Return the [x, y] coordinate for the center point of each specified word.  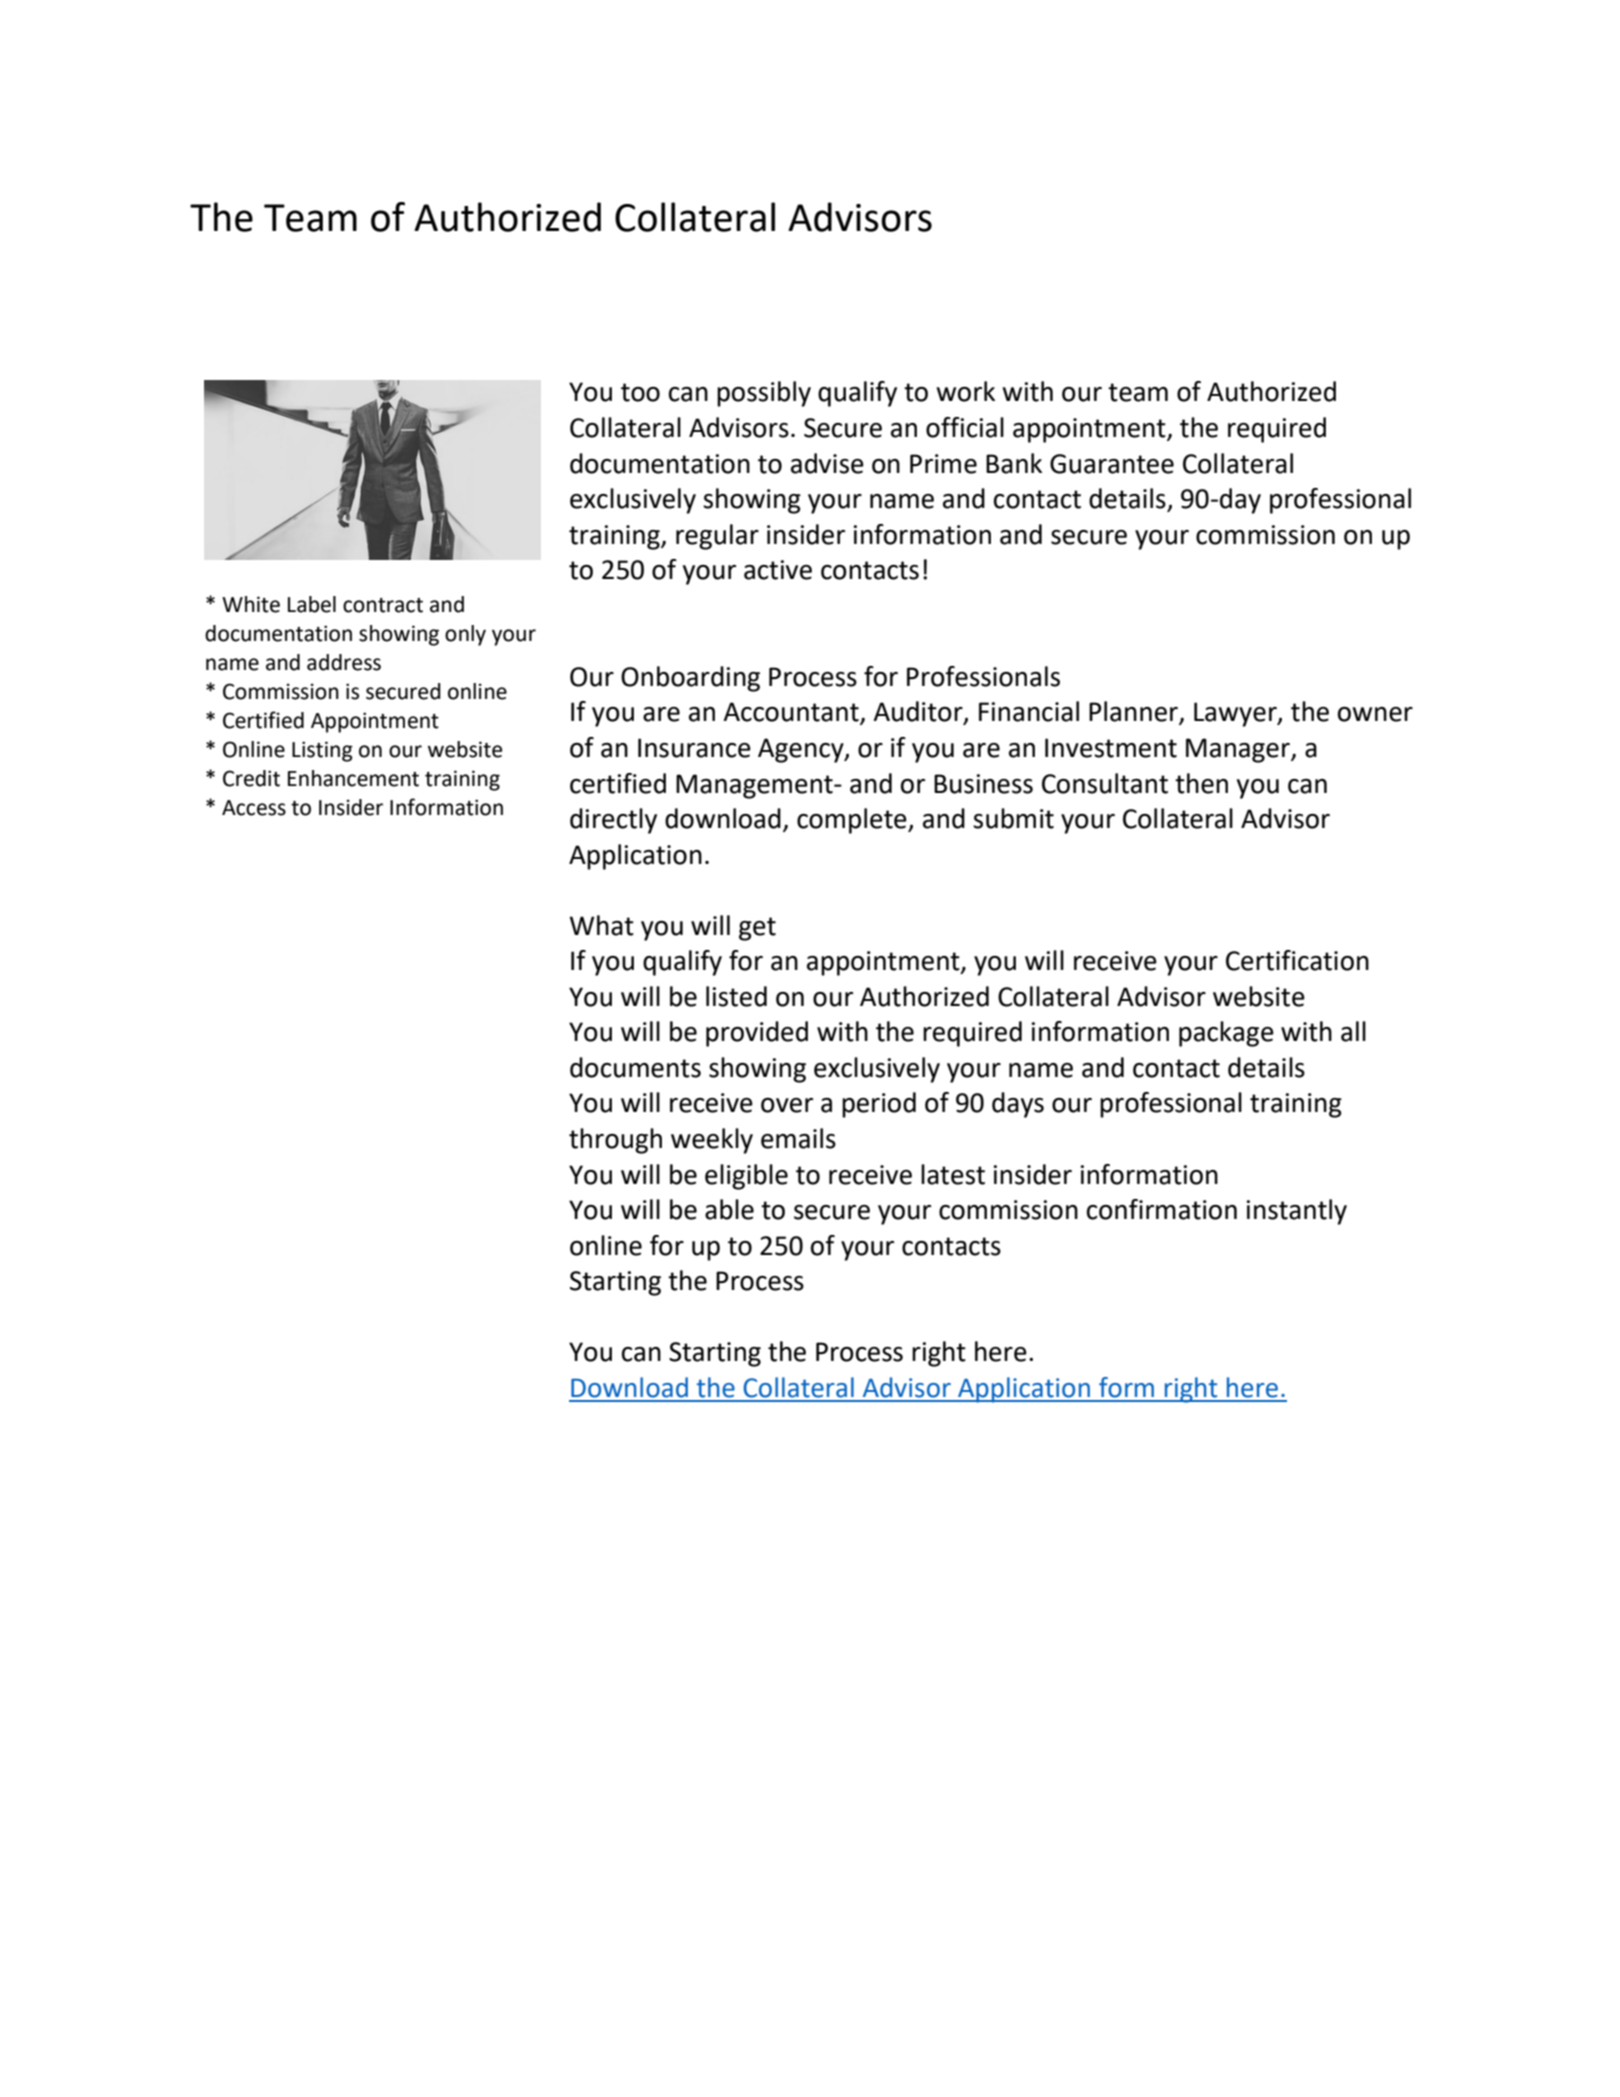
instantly [1296, 1212]
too [640, 392]
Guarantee [1112, 464]
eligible [746, 1177]
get [757, 929]
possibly [764, 394]
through [615, 1141]
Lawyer [1236, 714]
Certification [1297, 960]
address [344, 662]
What [602, 925]
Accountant [792, 713]
